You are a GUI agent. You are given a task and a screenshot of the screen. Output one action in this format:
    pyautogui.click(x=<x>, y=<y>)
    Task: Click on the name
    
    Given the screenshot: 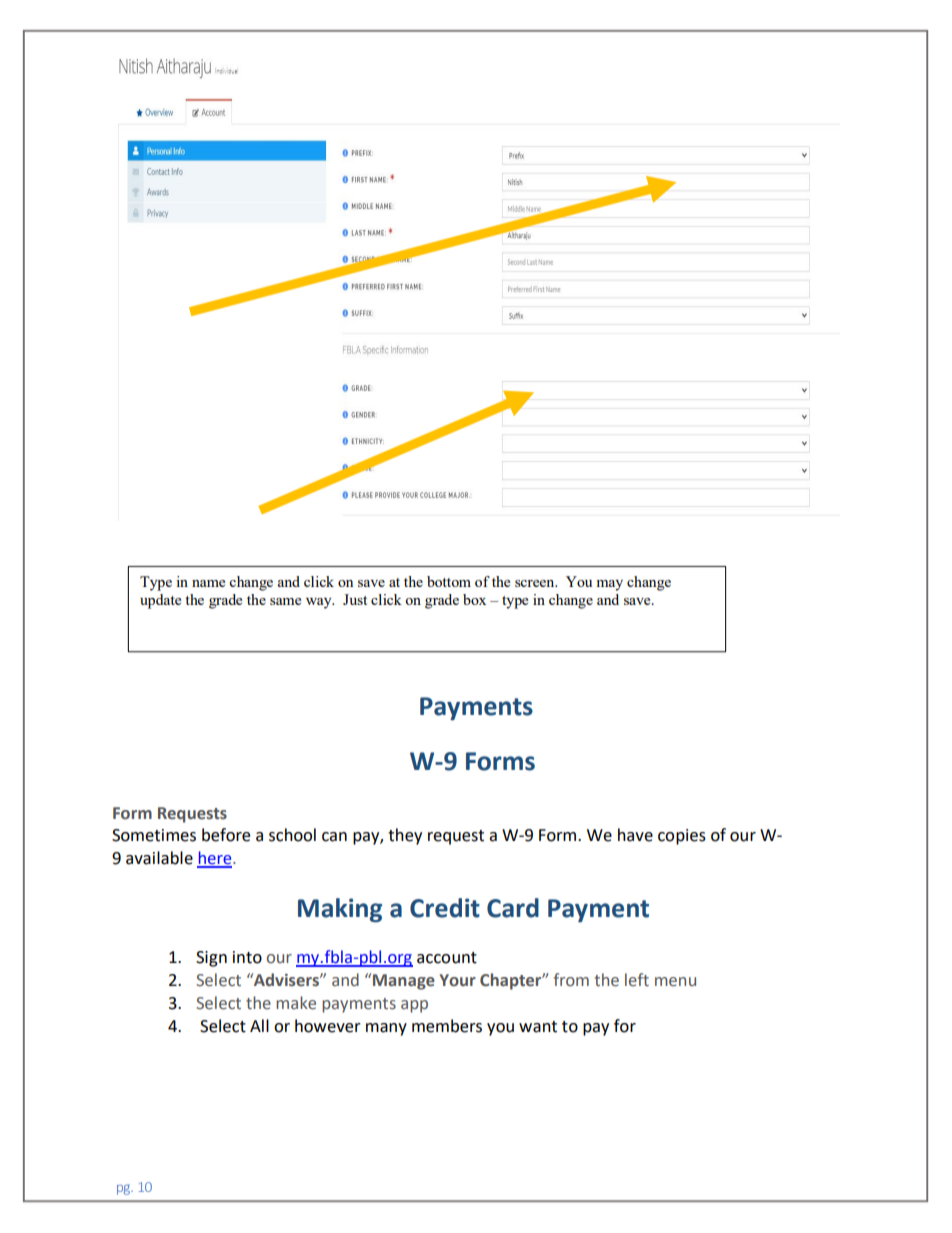 What is the action you would take?
    pyautogui.click(x=208, y=583)
